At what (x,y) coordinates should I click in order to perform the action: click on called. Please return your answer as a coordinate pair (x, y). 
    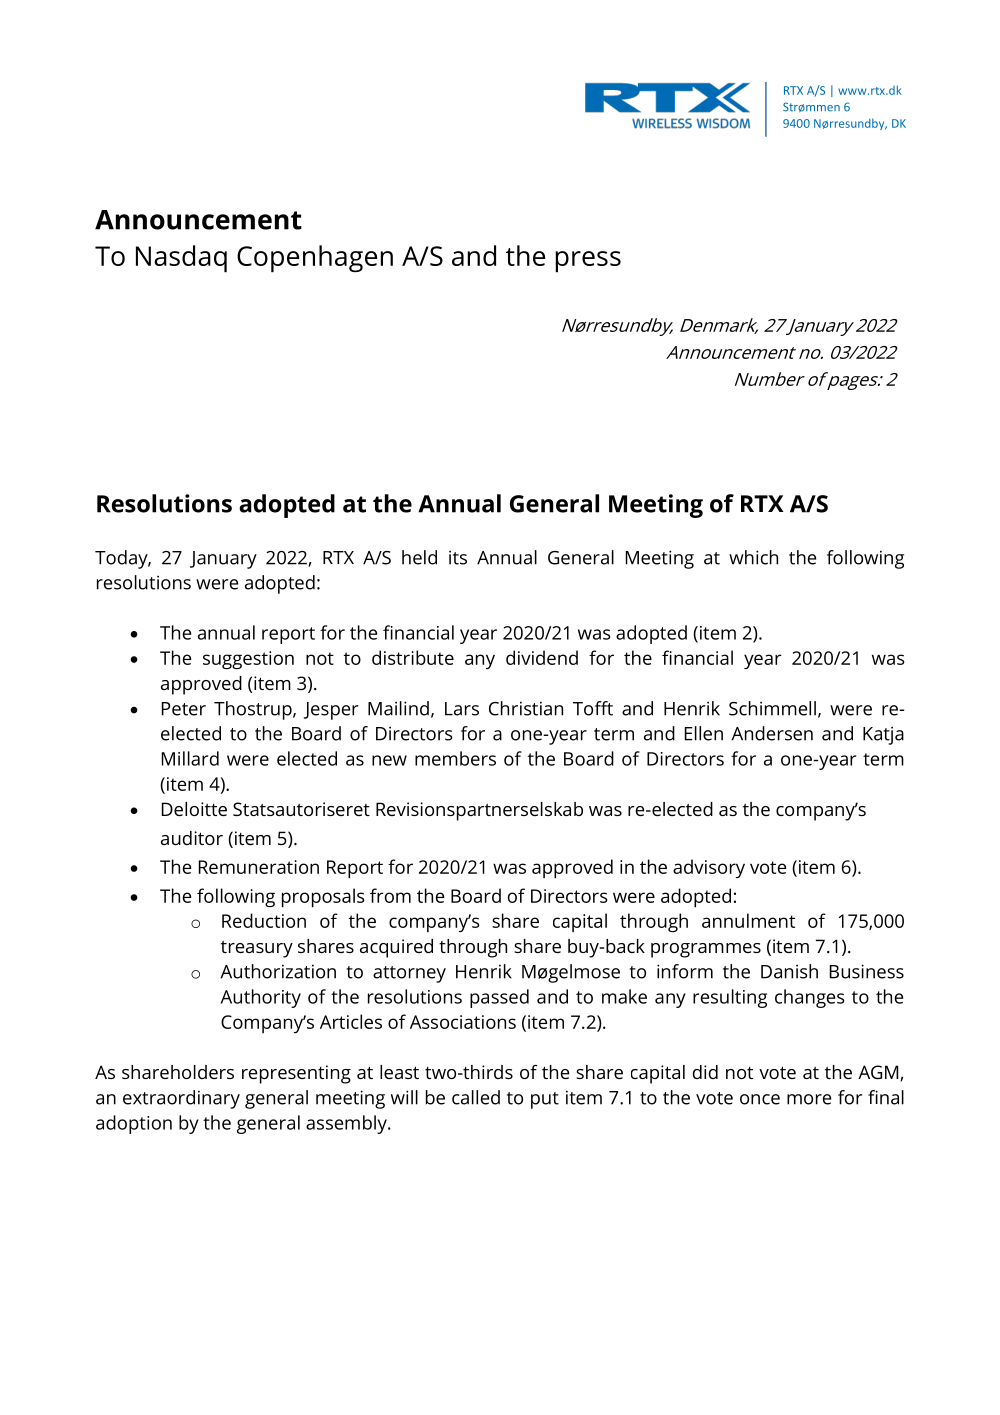
    Looking at the image, I should click on (476, 1097).
